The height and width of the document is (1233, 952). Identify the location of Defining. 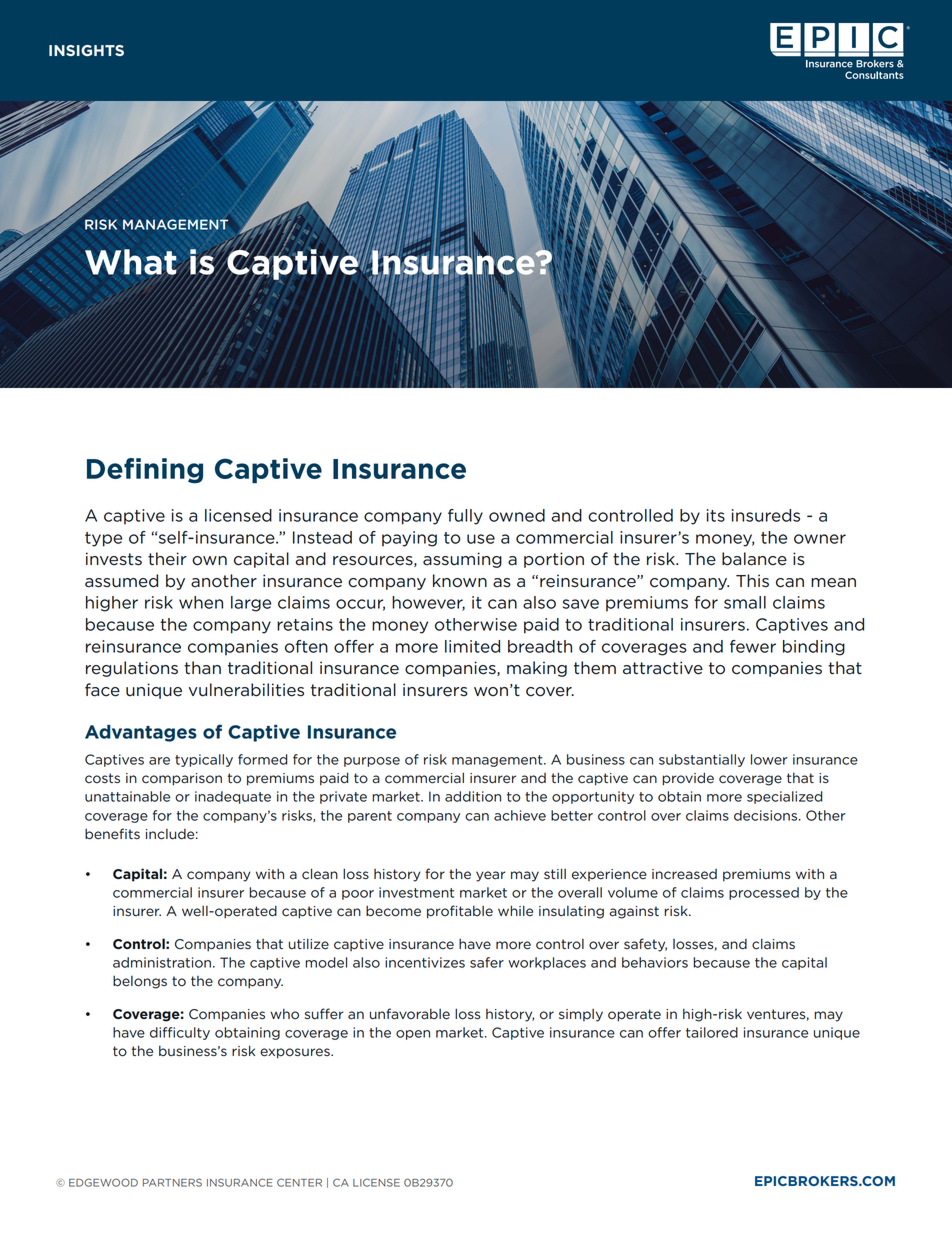
(145, 471).
